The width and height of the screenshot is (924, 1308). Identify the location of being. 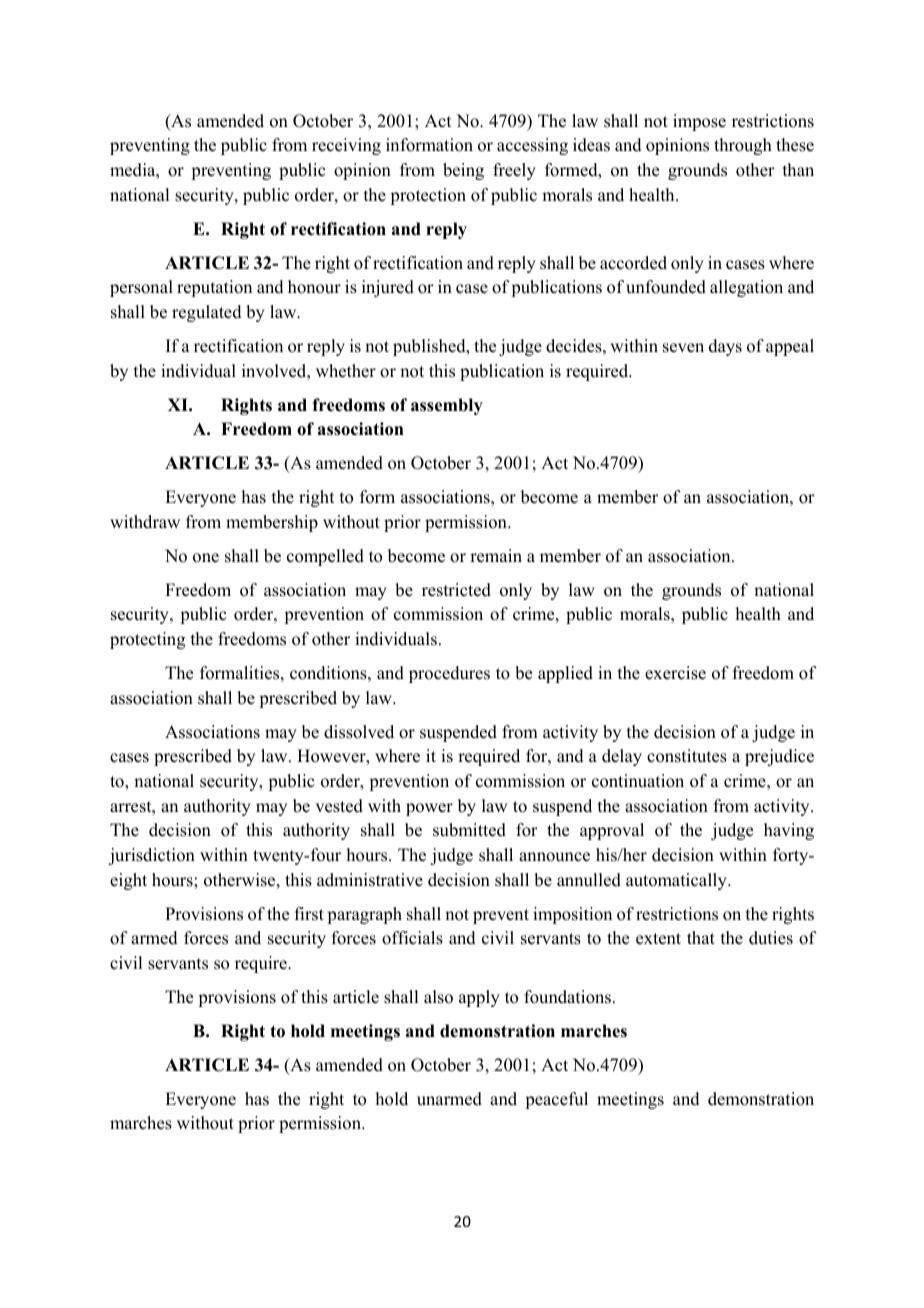
(463, 171).
